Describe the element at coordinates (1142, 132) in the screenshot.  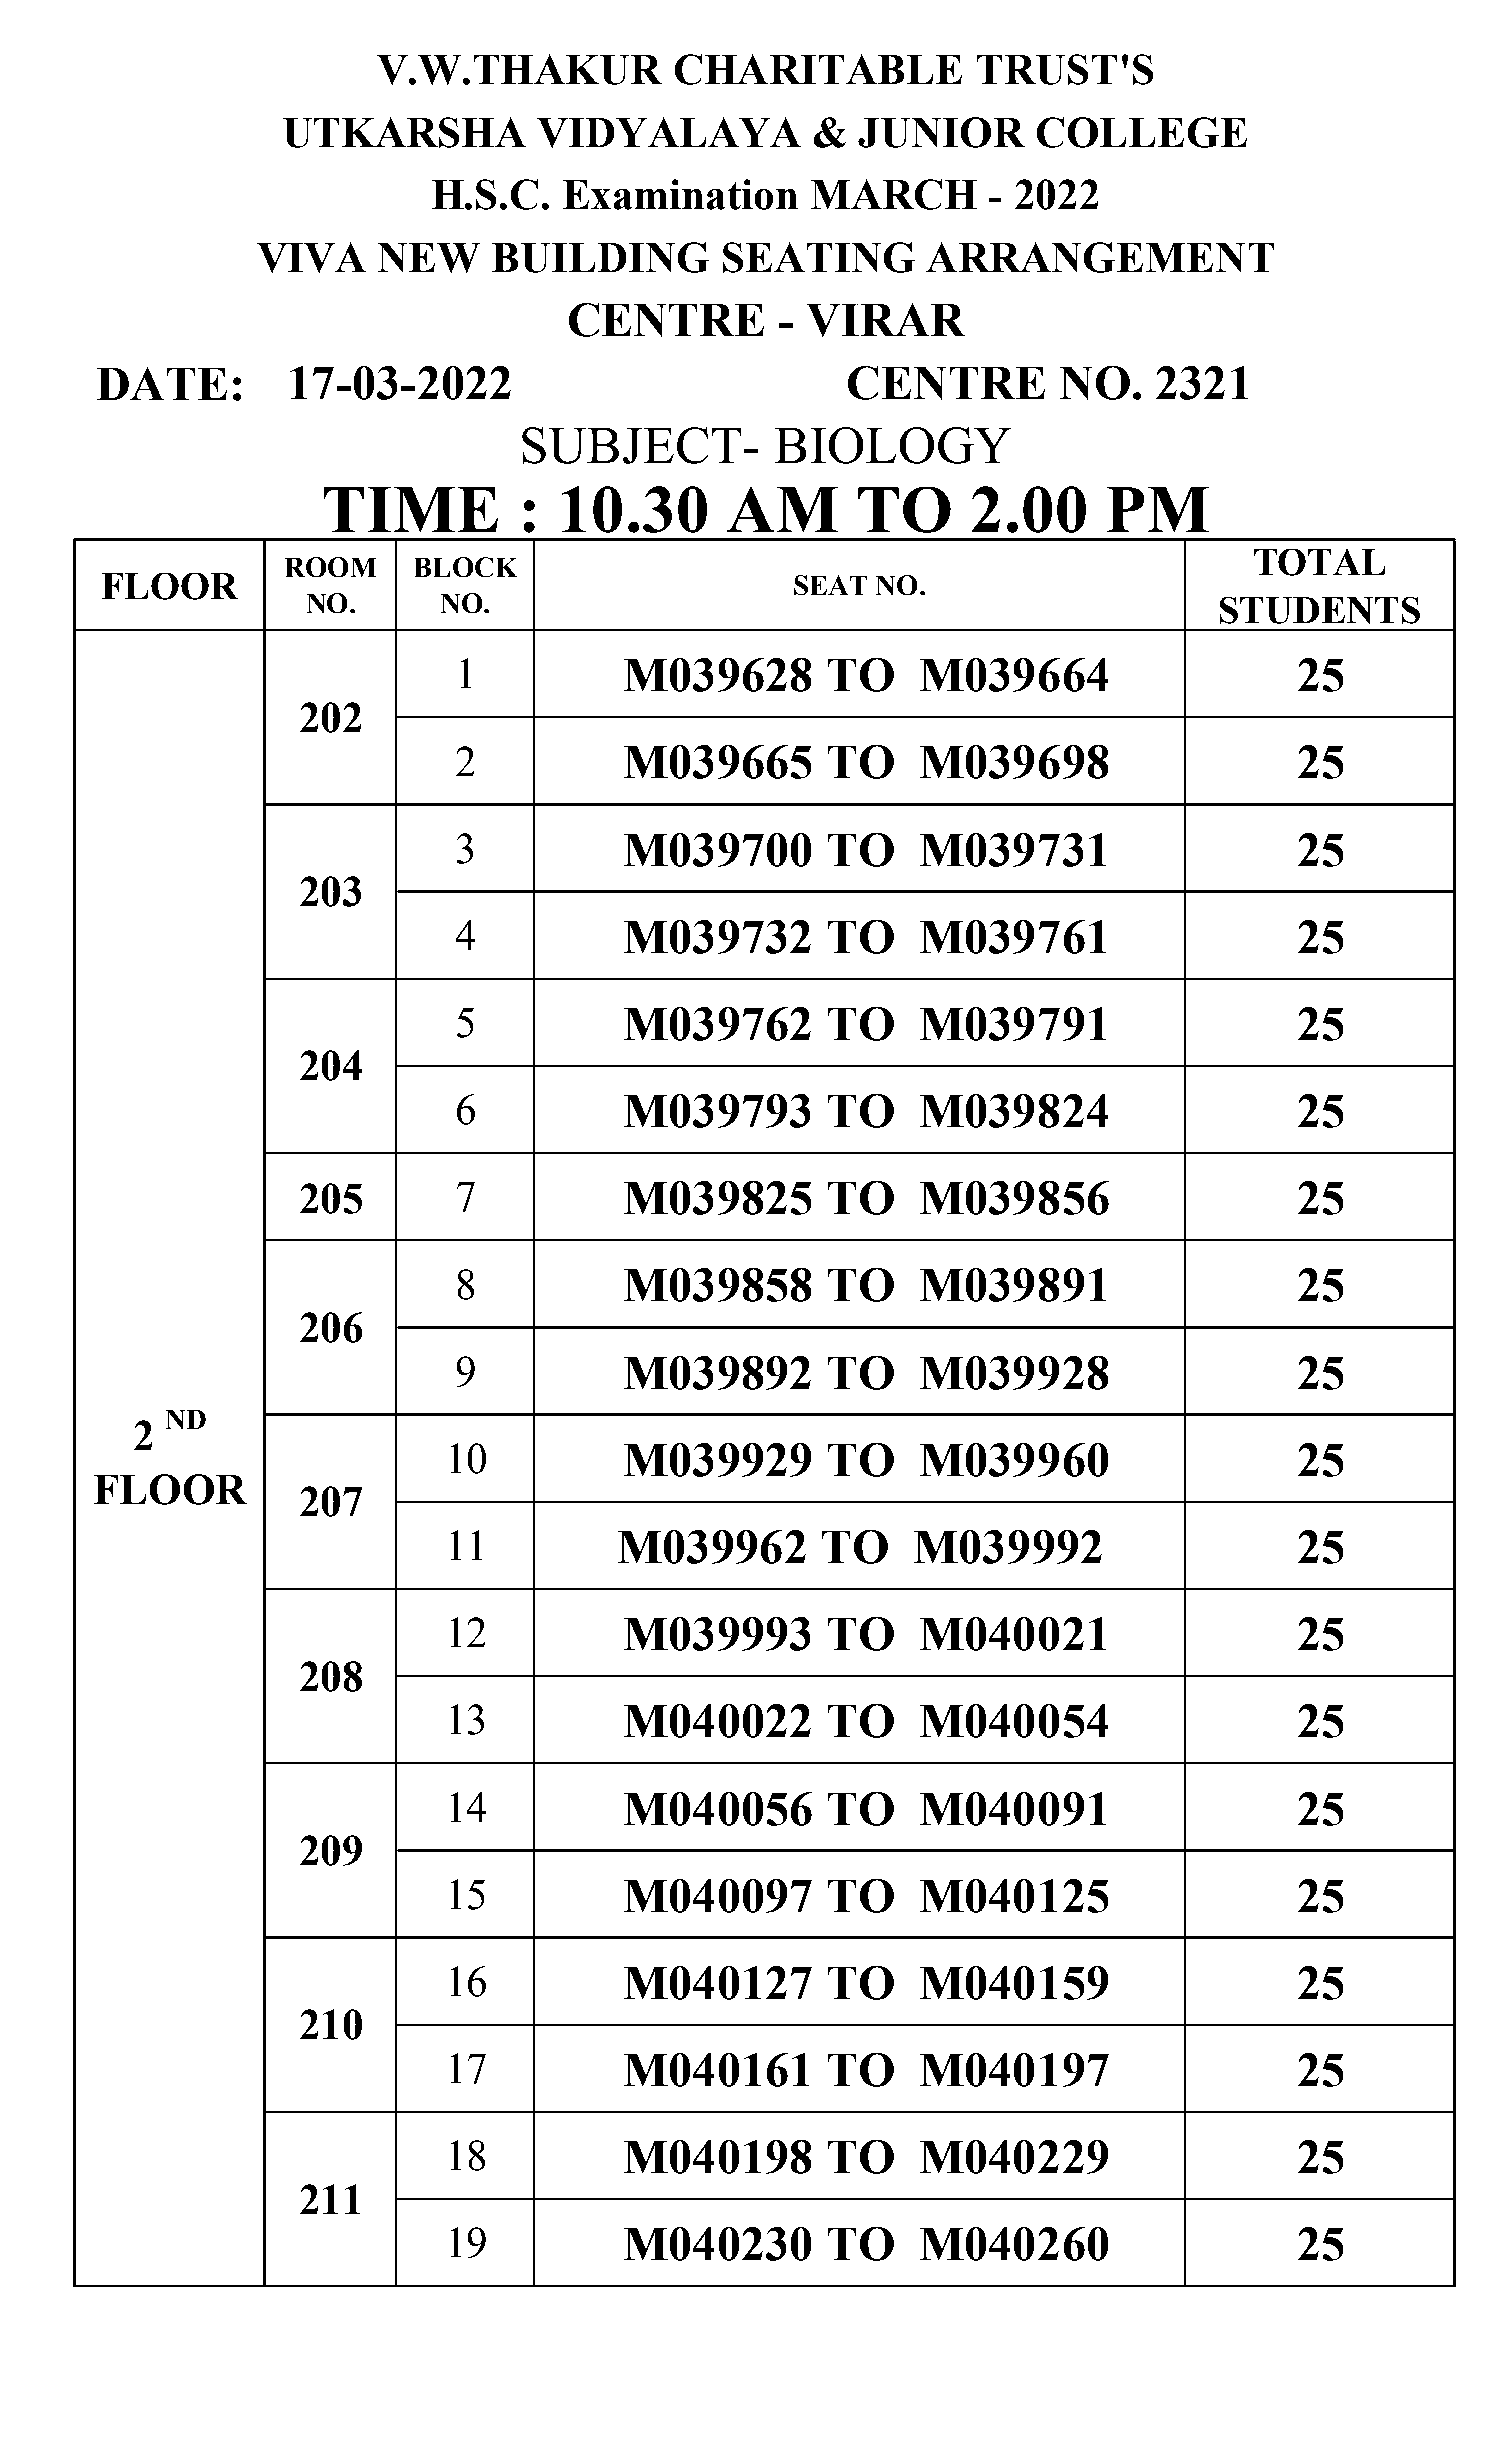
I see `COLLEGE` at that location.
